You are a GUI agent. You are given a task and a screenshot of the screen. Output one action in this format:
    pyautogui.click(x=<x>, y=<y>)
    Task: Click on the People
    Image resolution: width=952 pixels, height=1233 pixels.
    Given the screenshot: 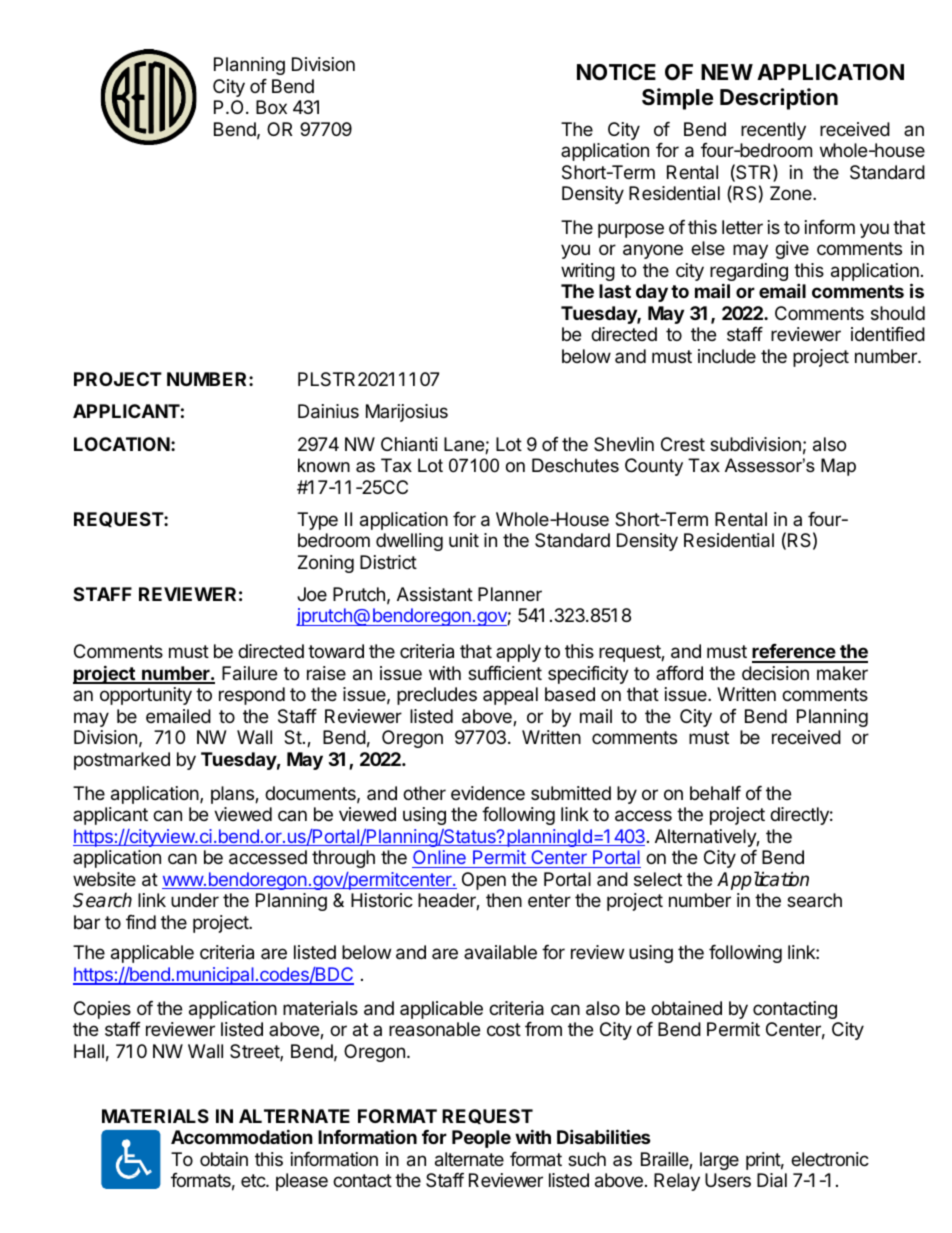 What is the action you would take?
    pyautogui.click(x=481, y=1139)
